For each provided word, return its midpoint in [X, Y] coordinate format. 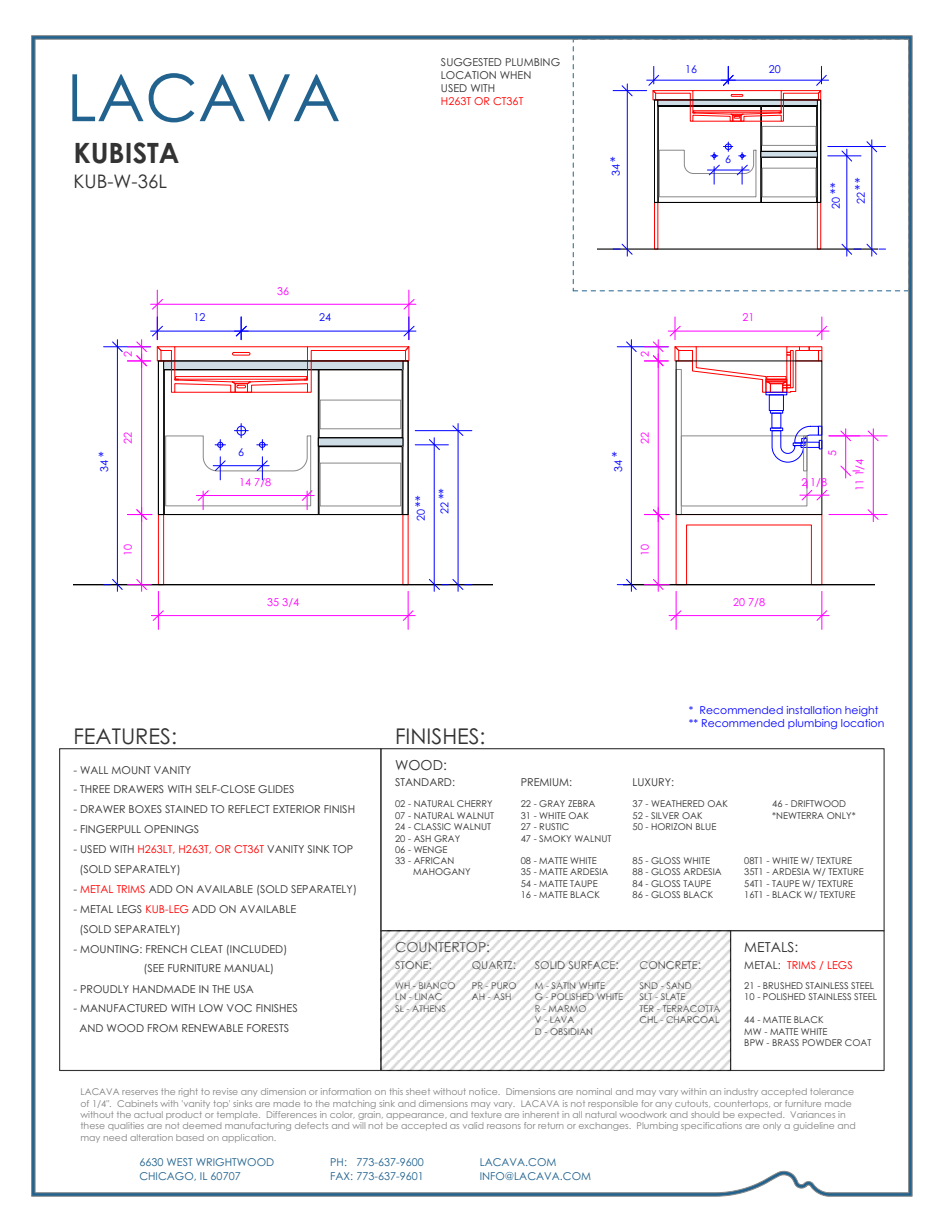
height [861, 711]
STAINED [186, 809]
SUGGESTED [471, 62]
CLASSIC [432, 826]
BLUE [706, 826]
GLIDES [276, 789]
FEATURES [122, 736]
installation [814, 710]
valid [473, 1125]
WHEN [515, 75]
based [190, 1137]
